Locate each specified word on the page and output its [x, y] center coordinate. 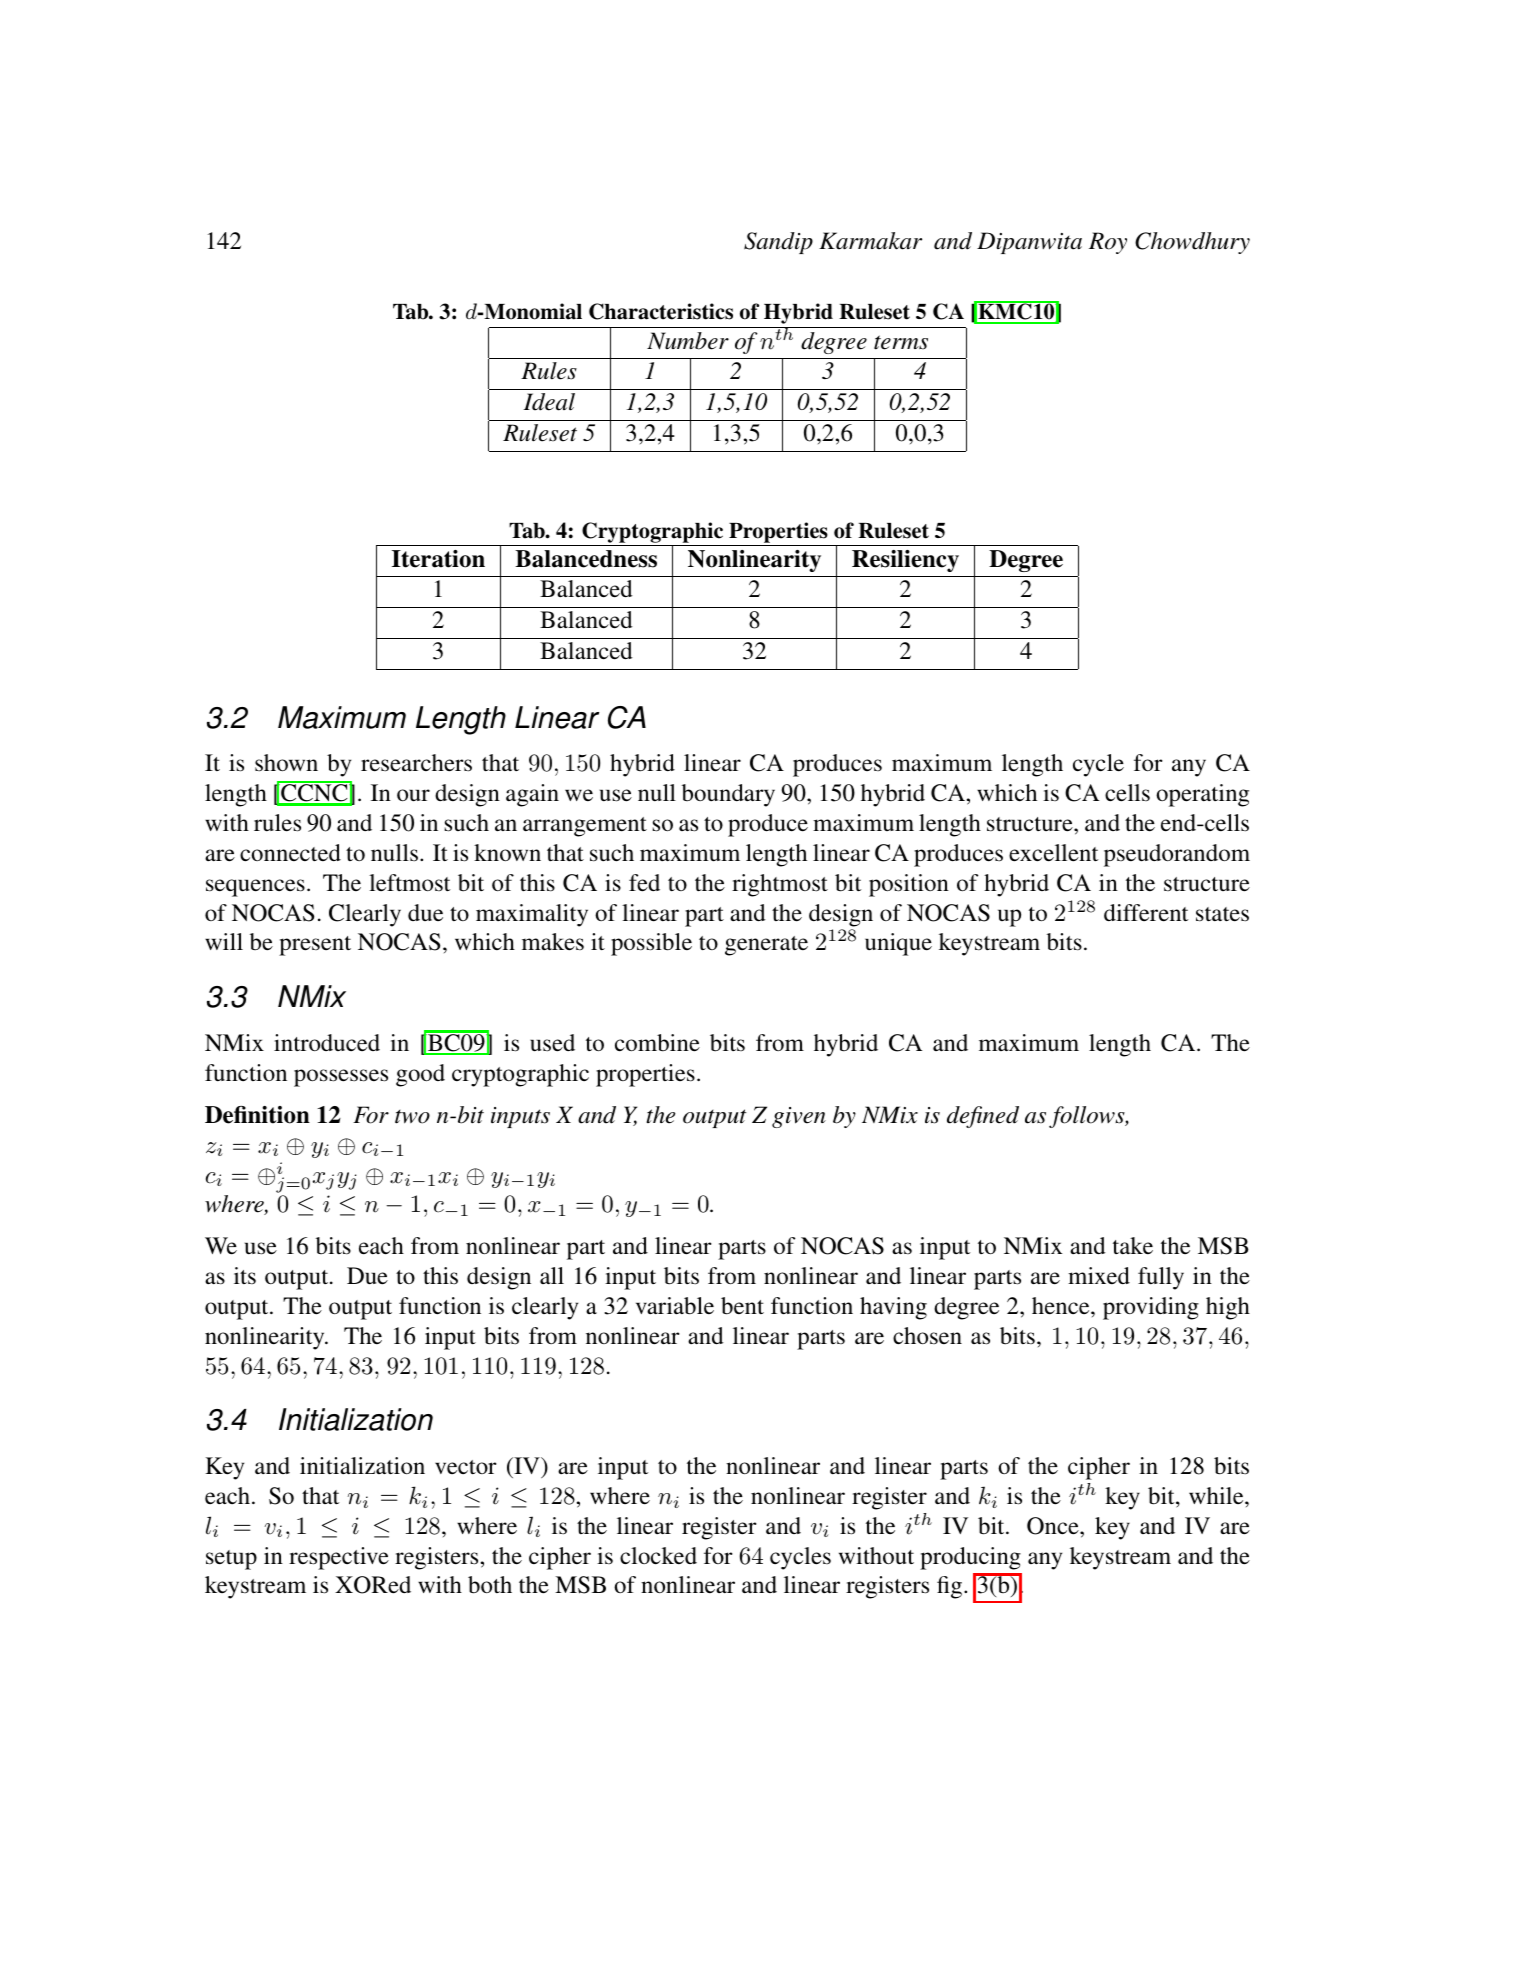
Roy [1108, 243]
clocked [658, 1556]
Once [1054, 1526]
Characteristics [661, 311]
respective [339, 1558]
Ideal [549, 402]
